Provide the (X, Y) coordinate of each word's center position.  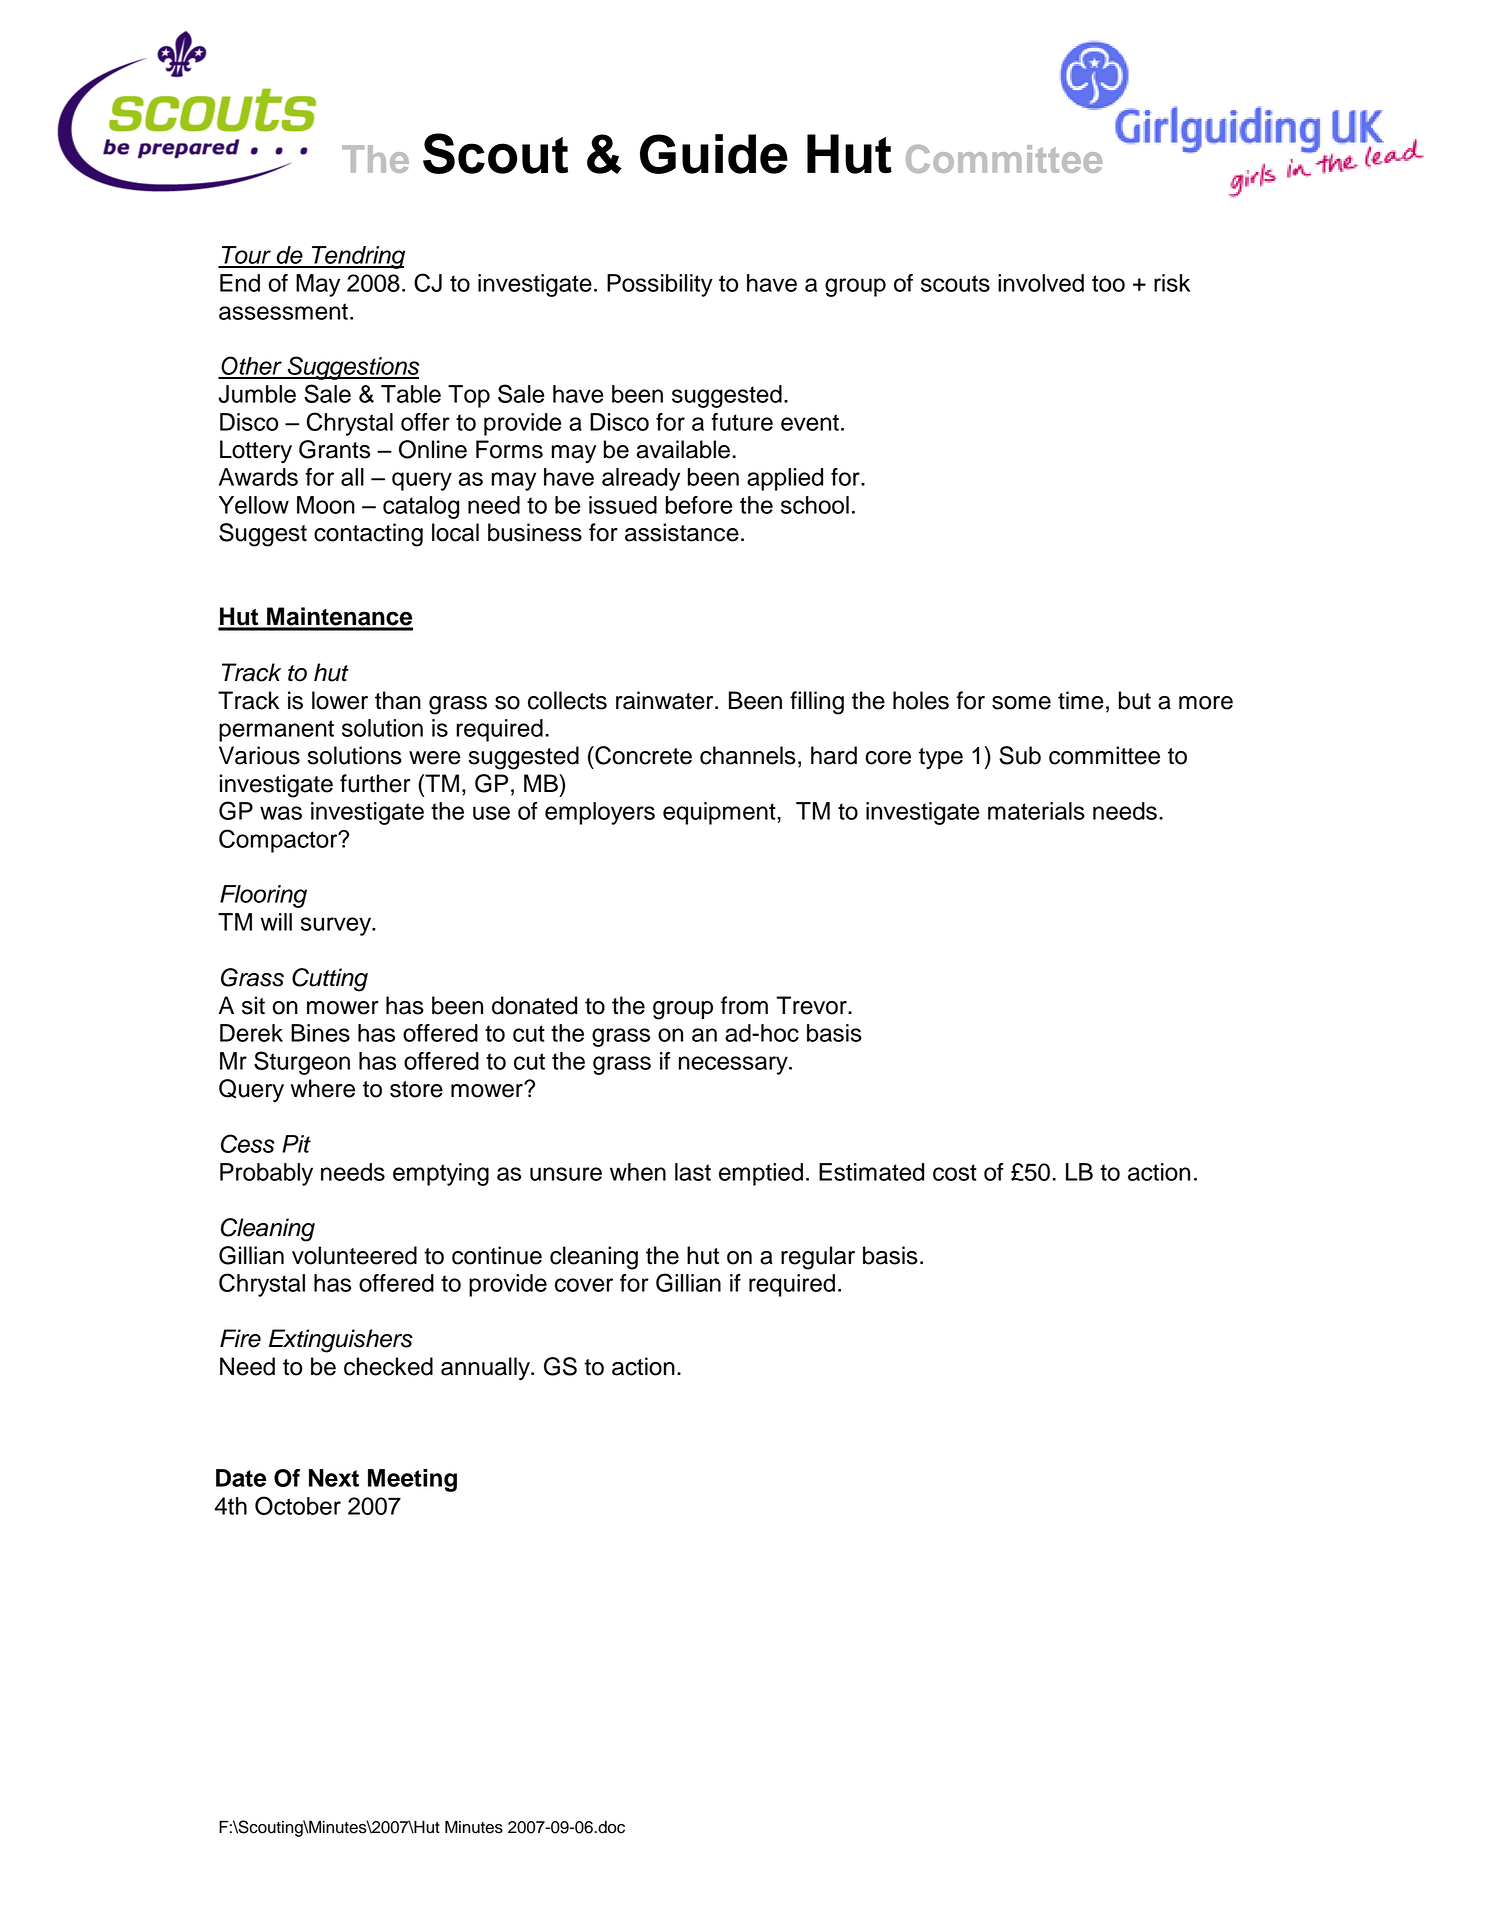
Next (334, 1478)
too (1108, 283)
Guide (714, 154)
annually (486, 1369)
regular (818, 1258)
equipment (720, 813)
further (375, 783)
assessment (283, 311)
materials (1036, 811)
